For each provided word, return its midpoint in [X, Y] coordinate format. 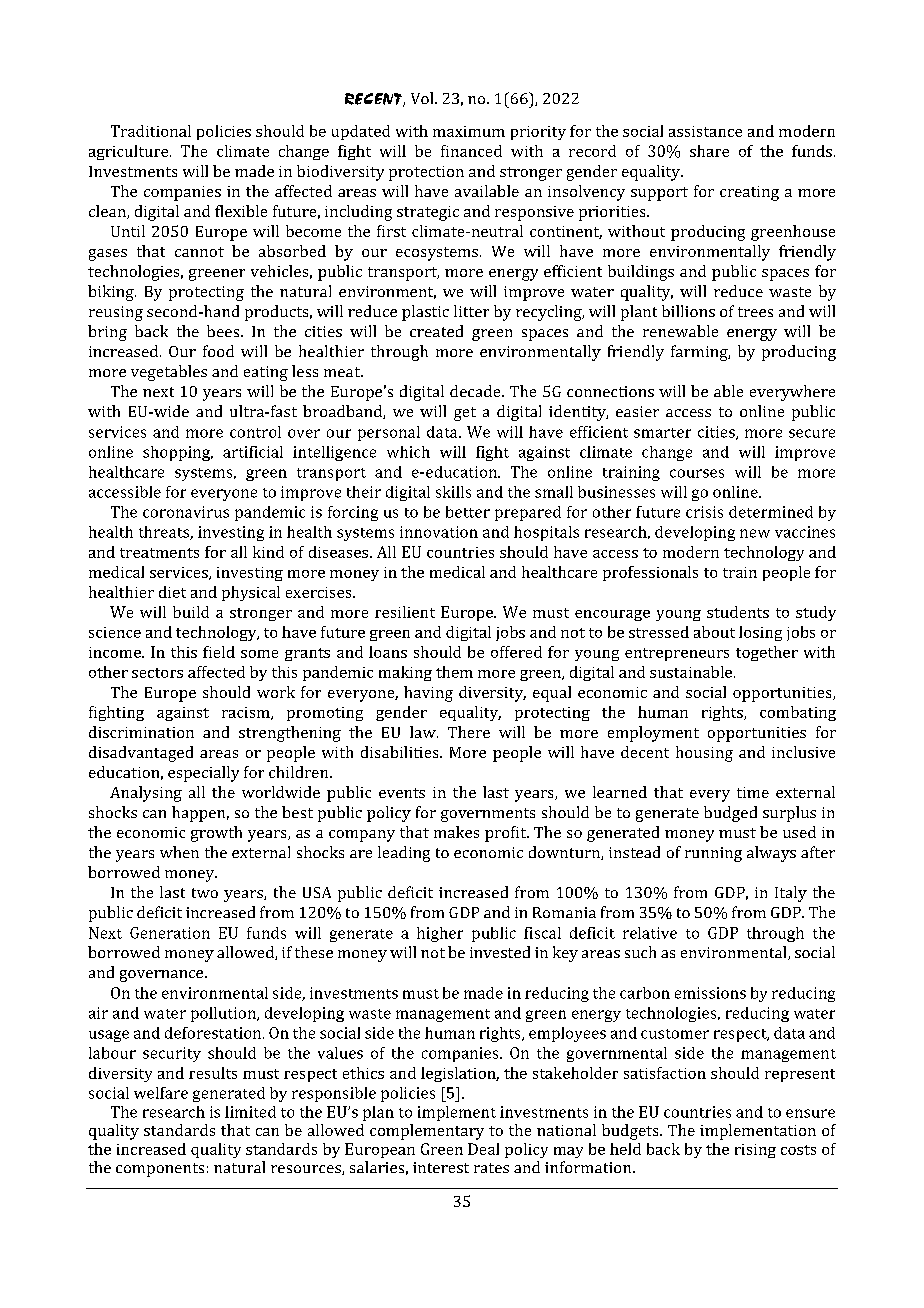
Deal [483, 1149]
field [219, 652]
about [714, 632]
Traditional [151, 131]
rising [755, 1151]
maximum [469, 131]
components [160, 1170]
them [454, 672]
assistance [705, 131]
